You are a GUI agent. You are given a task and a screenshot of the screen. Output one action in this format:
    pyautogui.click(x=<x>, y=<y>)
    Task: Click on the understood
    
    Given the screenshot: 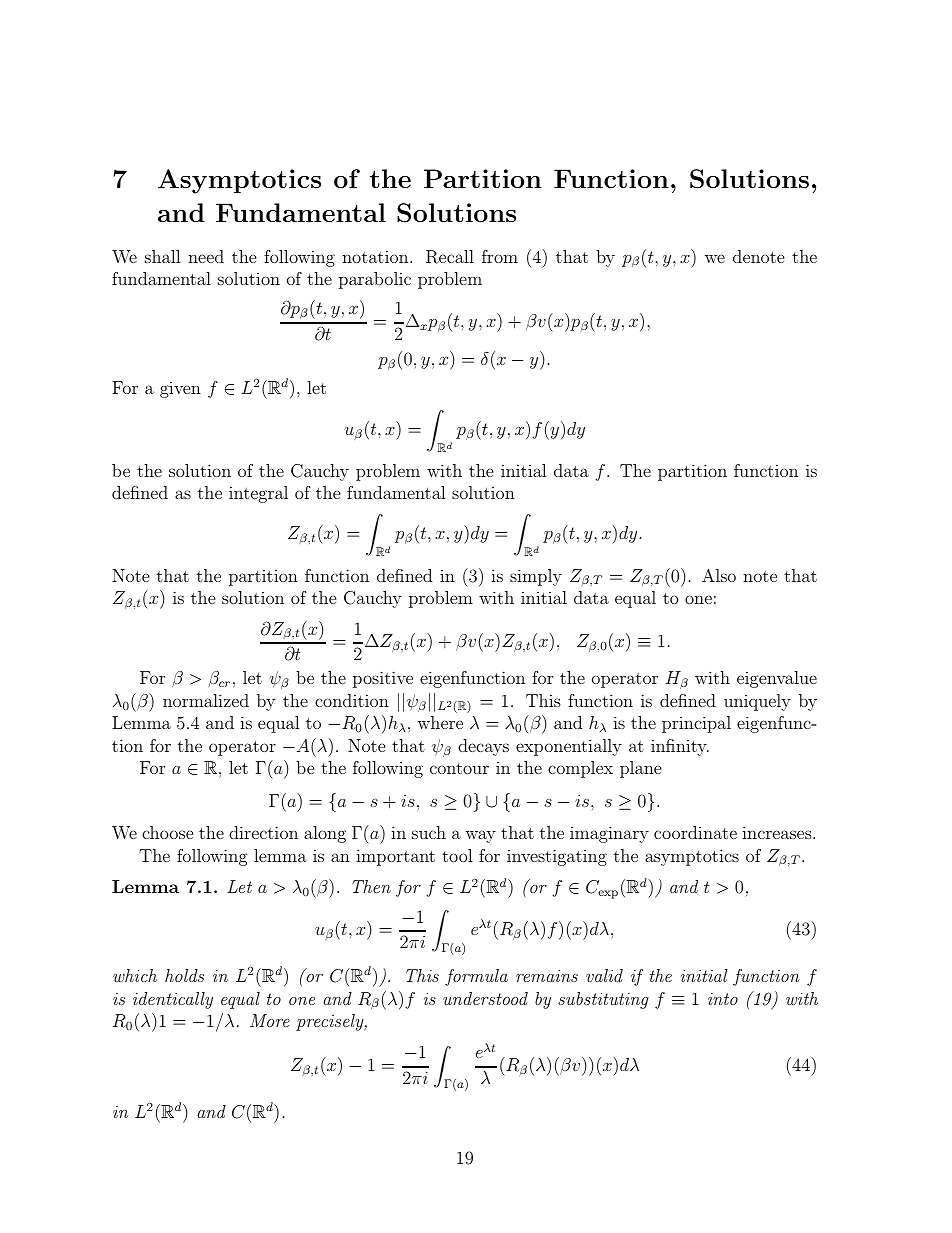 What is the action you would take?
    pyautogui.click(x=485, y=998)
